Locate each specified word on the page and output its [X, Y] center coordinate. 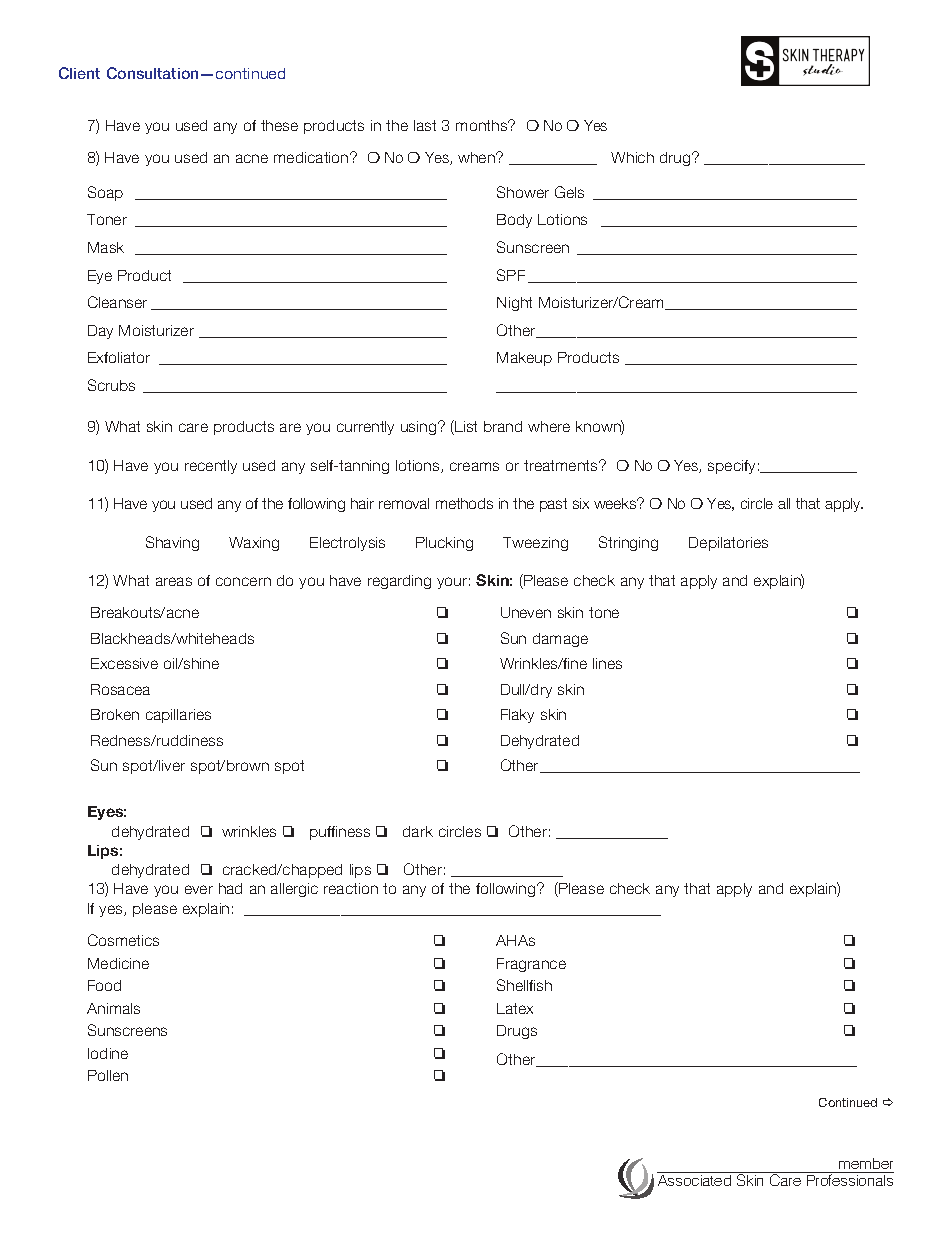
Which [632, 157]
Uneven [526, 612]
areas [174, 581]
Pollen [108, 1075]
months [483, 125]
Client [79, 73]
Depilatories [728, 544]
